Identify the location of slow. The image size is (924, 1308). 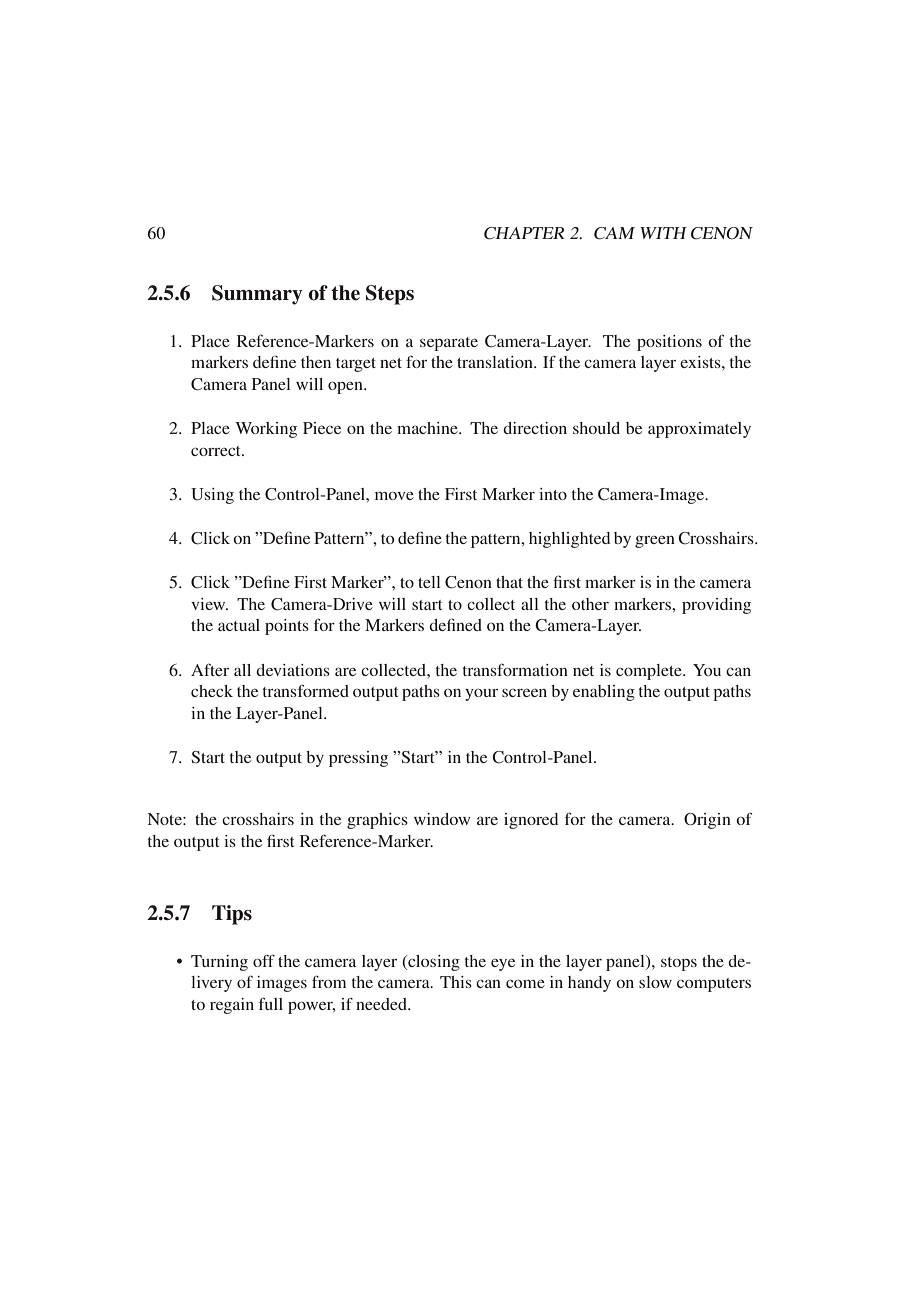
(655, 982).
